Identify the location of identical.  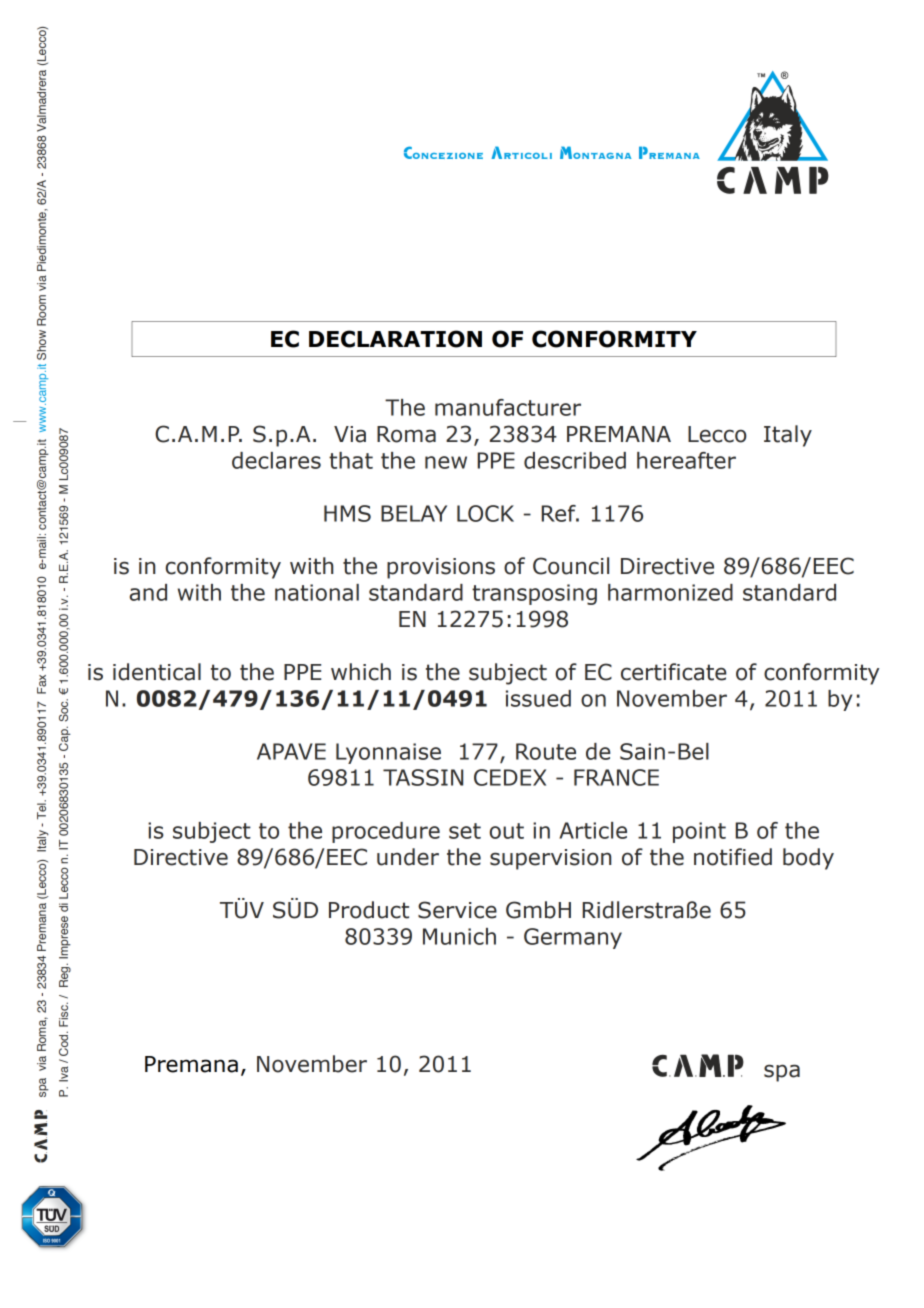
(157, 672).
